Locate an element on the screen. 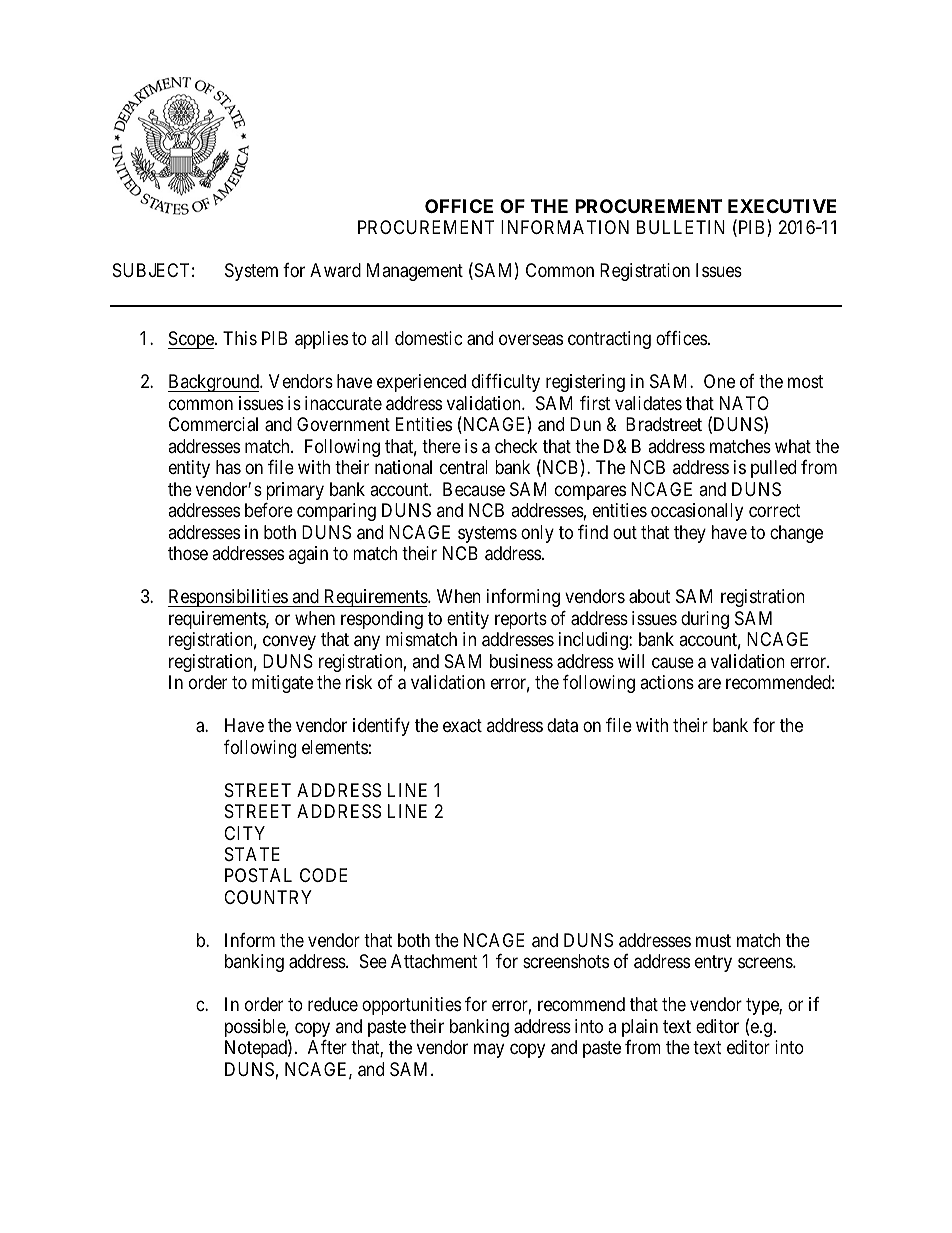 This screenshot has width=952, height=1233. plain is located at coordinates (640, 1028).
